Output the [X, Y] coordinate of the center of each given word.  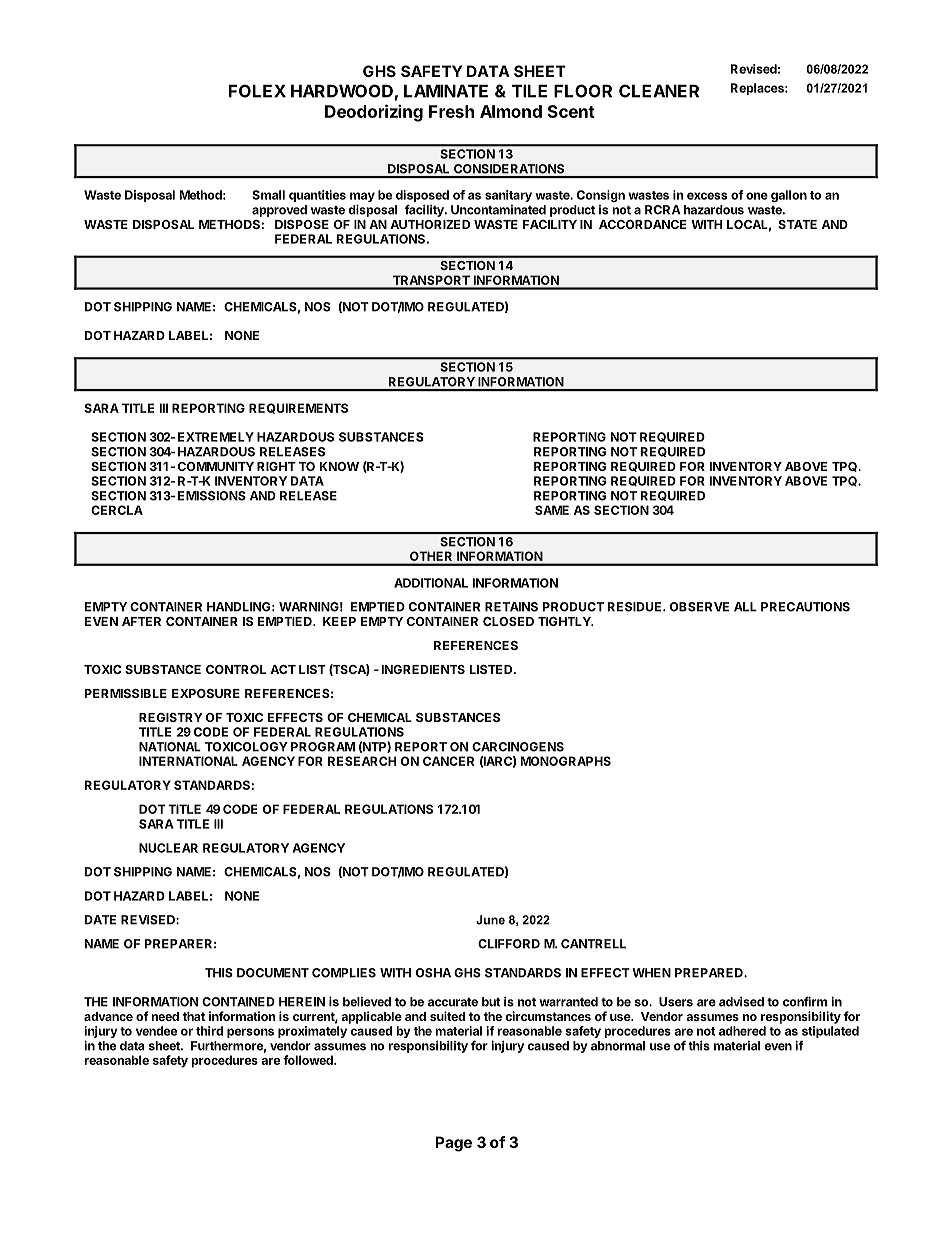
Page [453, 1144]
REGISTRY [171, 717]
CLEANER [659, 91]
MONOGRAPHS [566, 761]
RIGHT [276, 466]
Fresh [451, 111]
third [209, 1031]
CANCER [448, 761]
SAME [552, 510]
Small [268, 195]
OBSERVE [699, 607]
